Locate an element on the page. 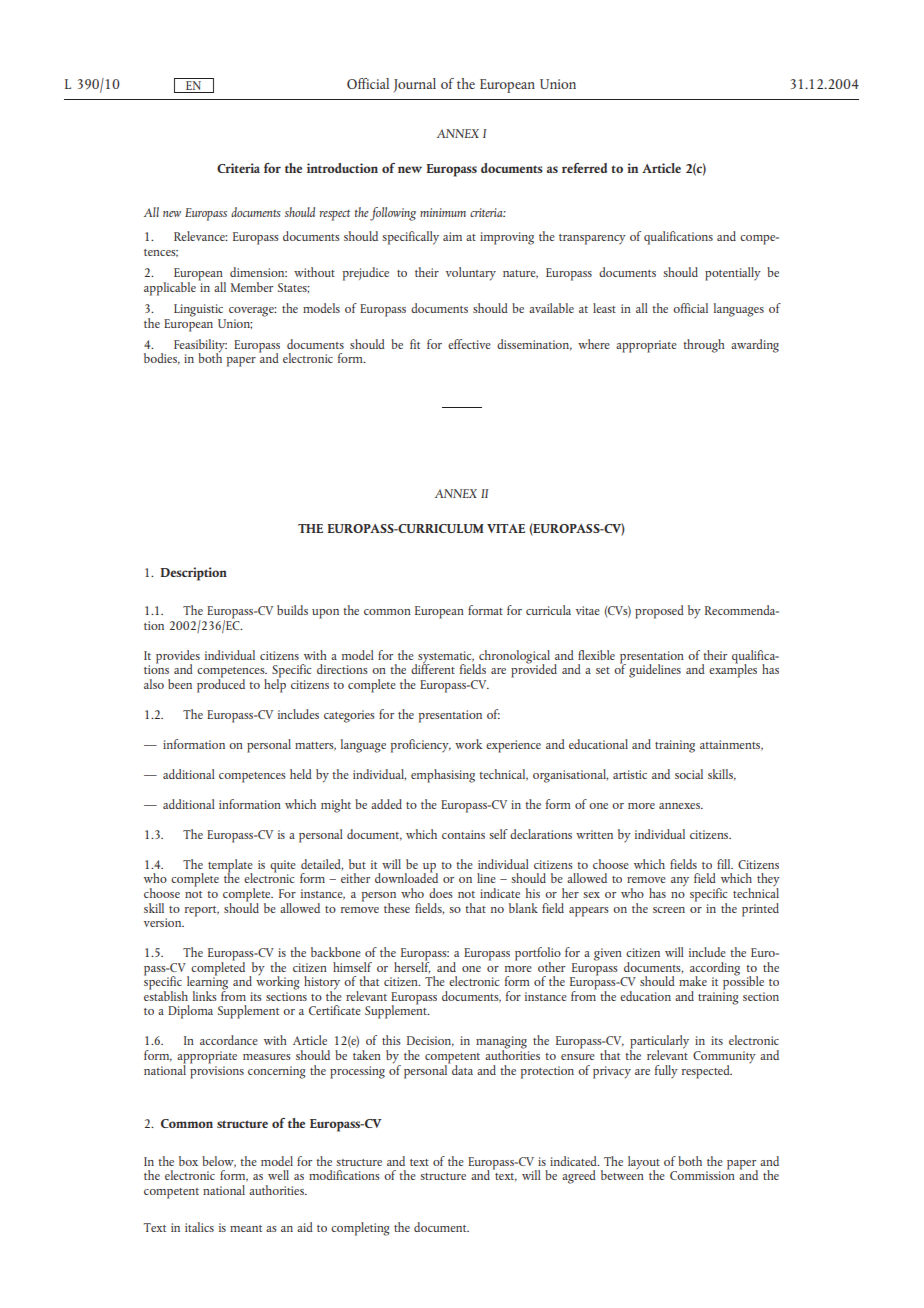  learning is located at coordinates (207, 983).
